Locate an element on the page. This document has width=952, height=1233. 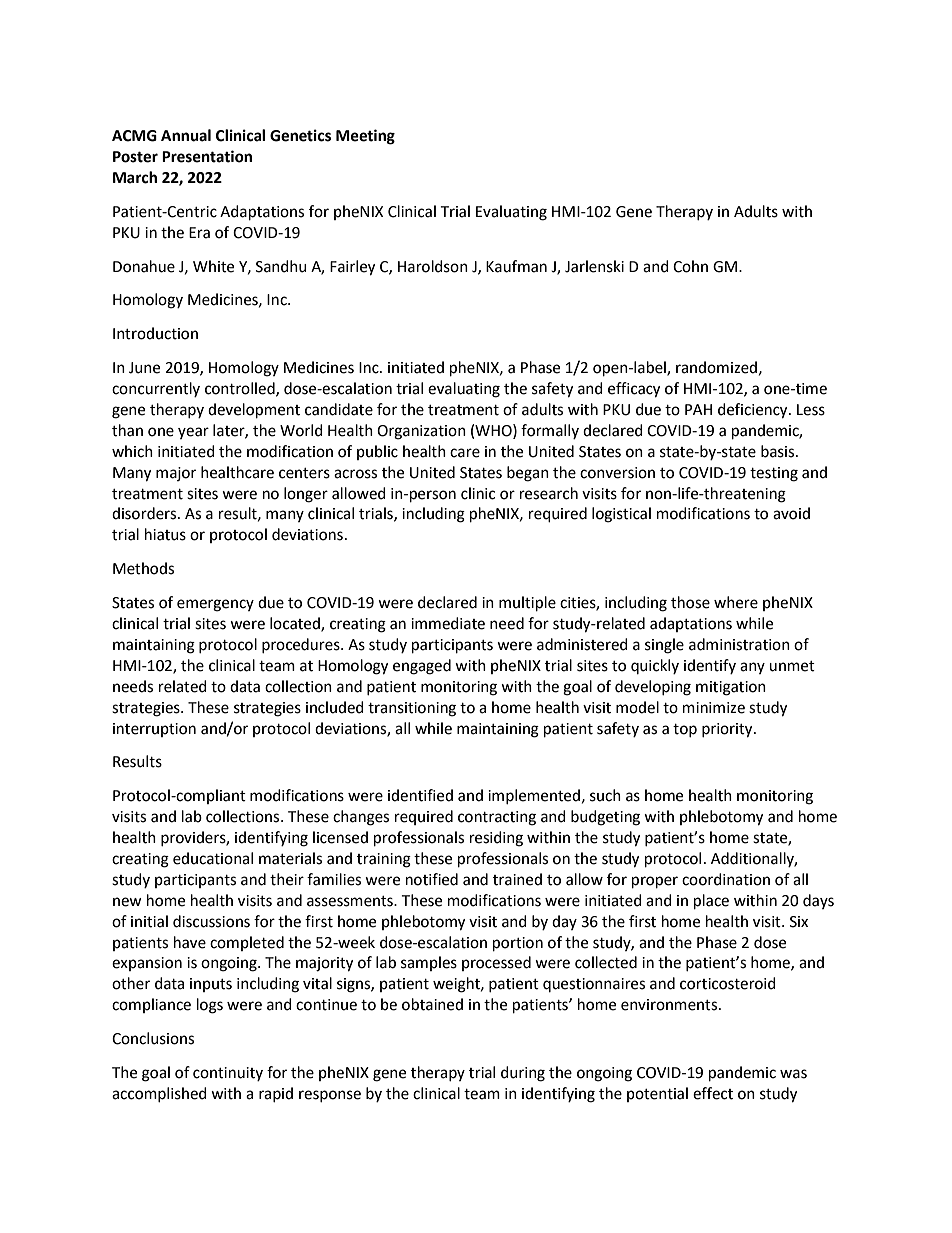
research is located at coordinates (549, 493).
